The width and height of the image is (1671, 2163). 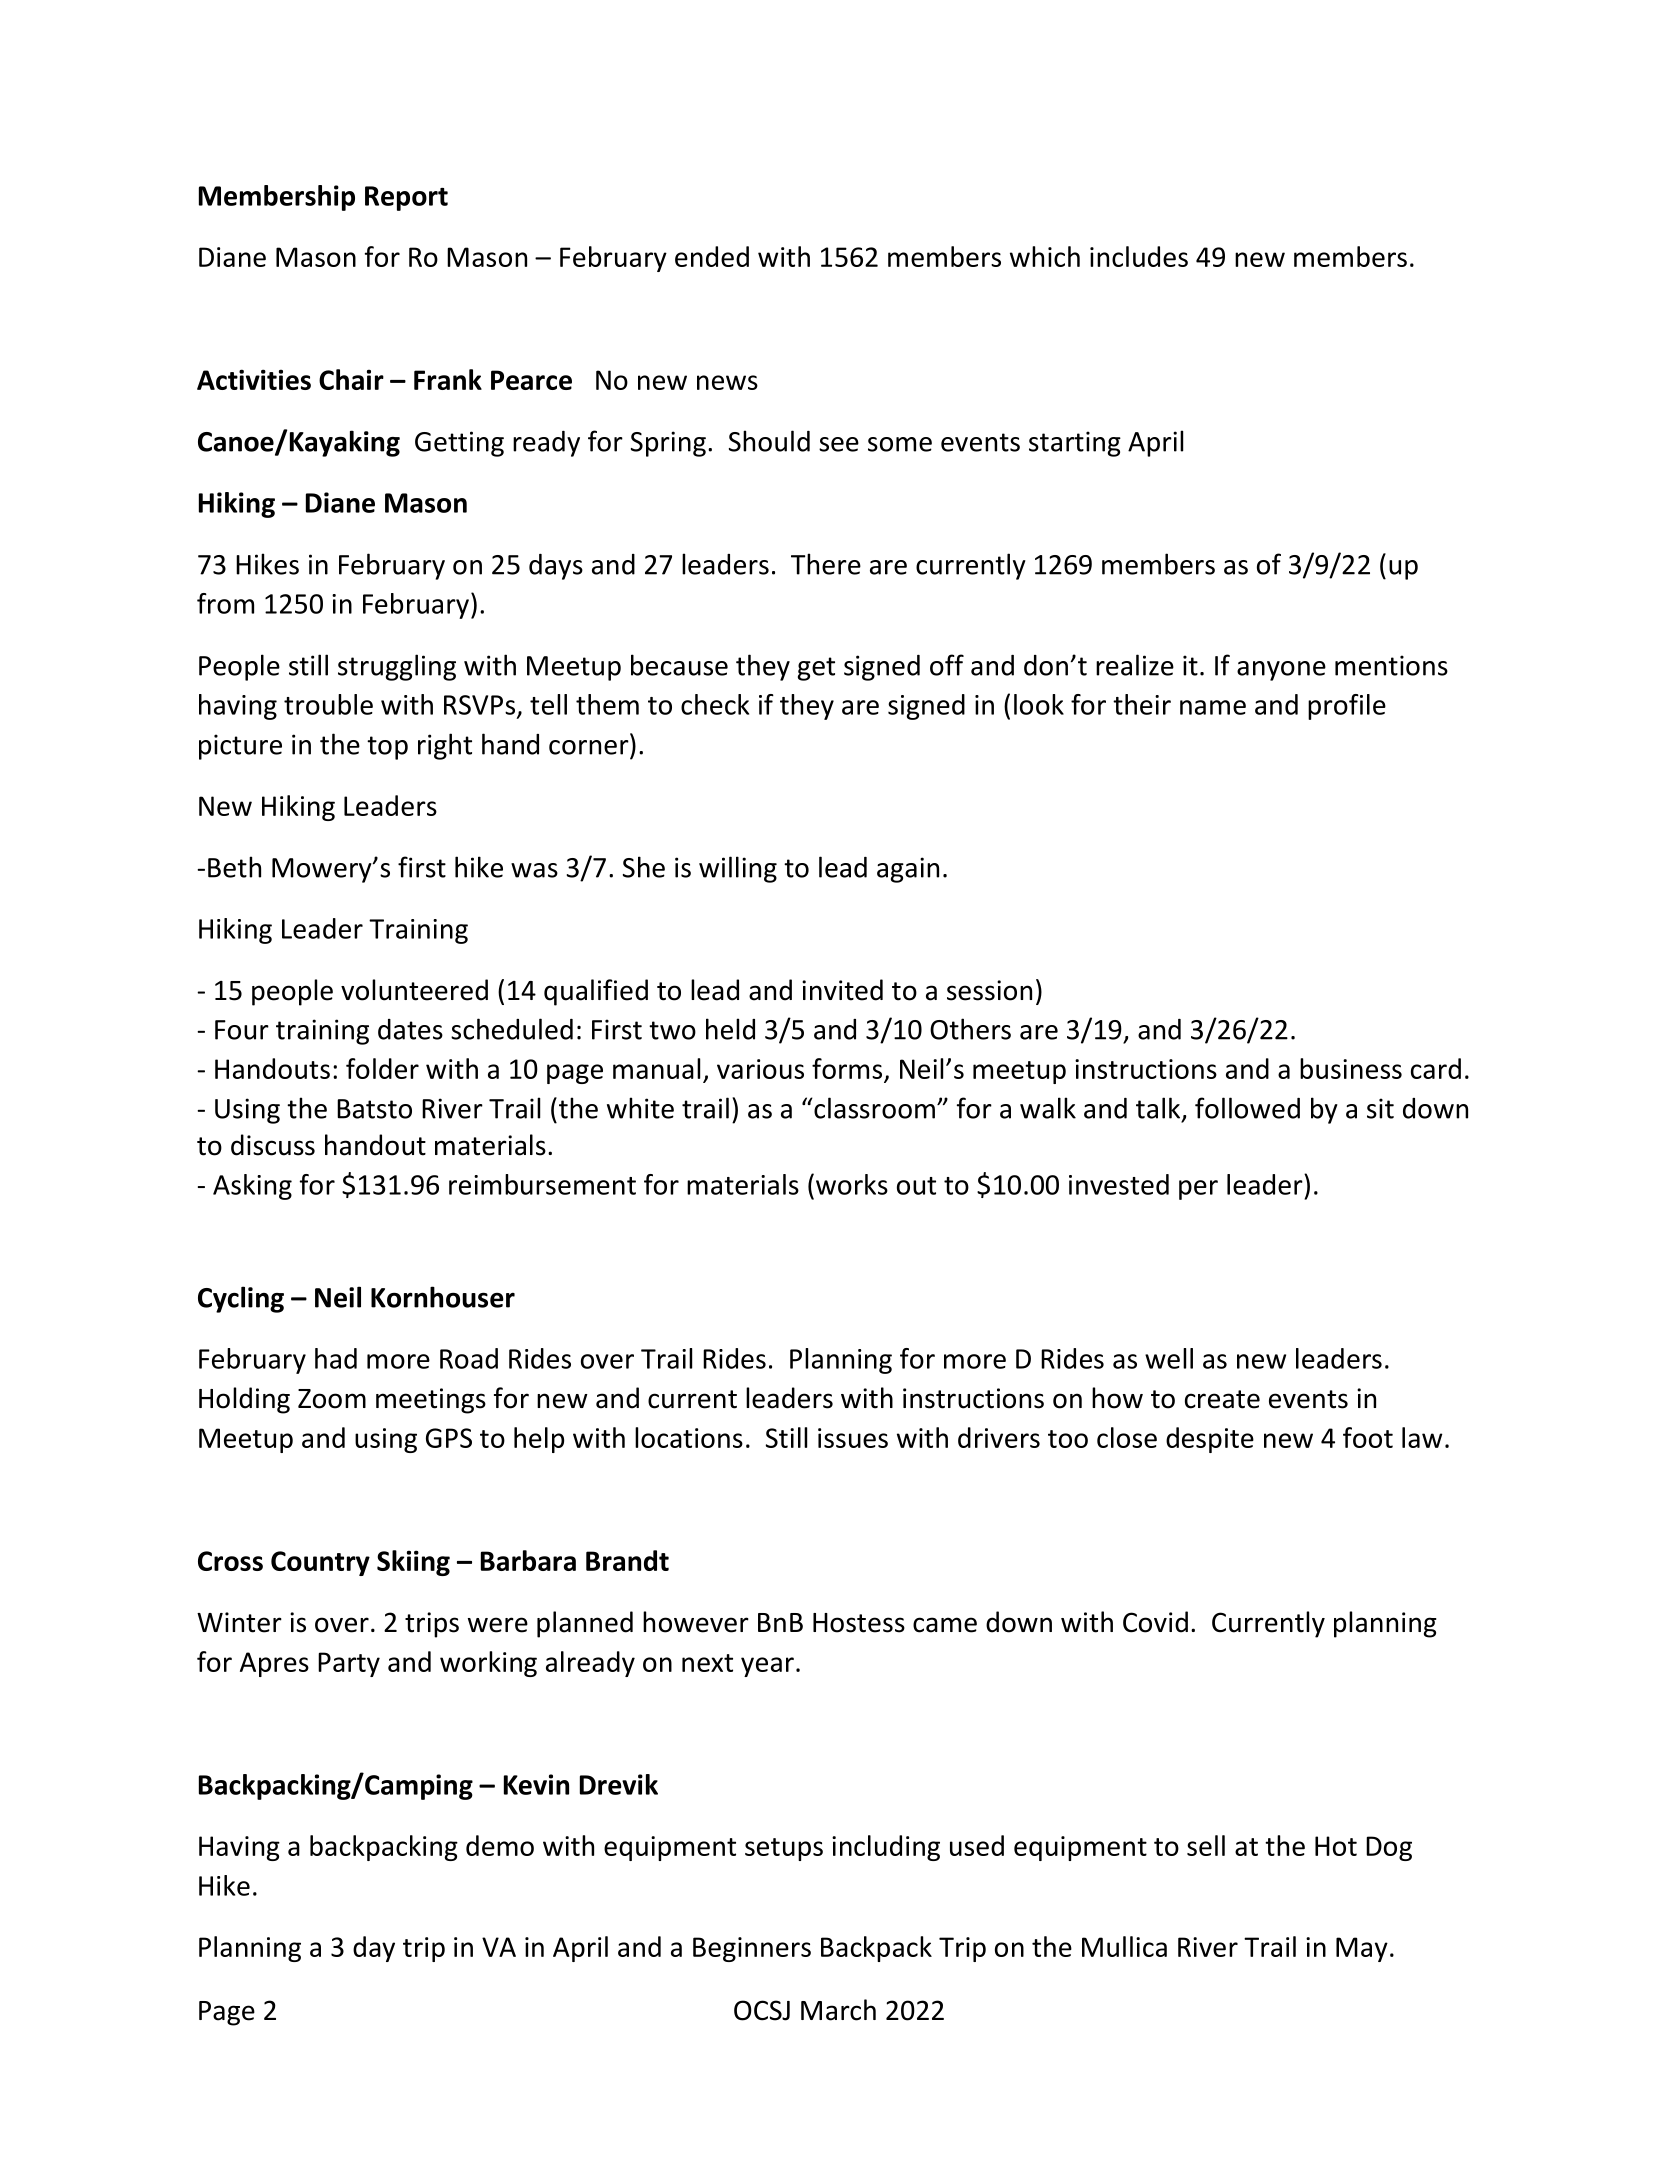 I want to click on again, so click(x=908, y=870).
